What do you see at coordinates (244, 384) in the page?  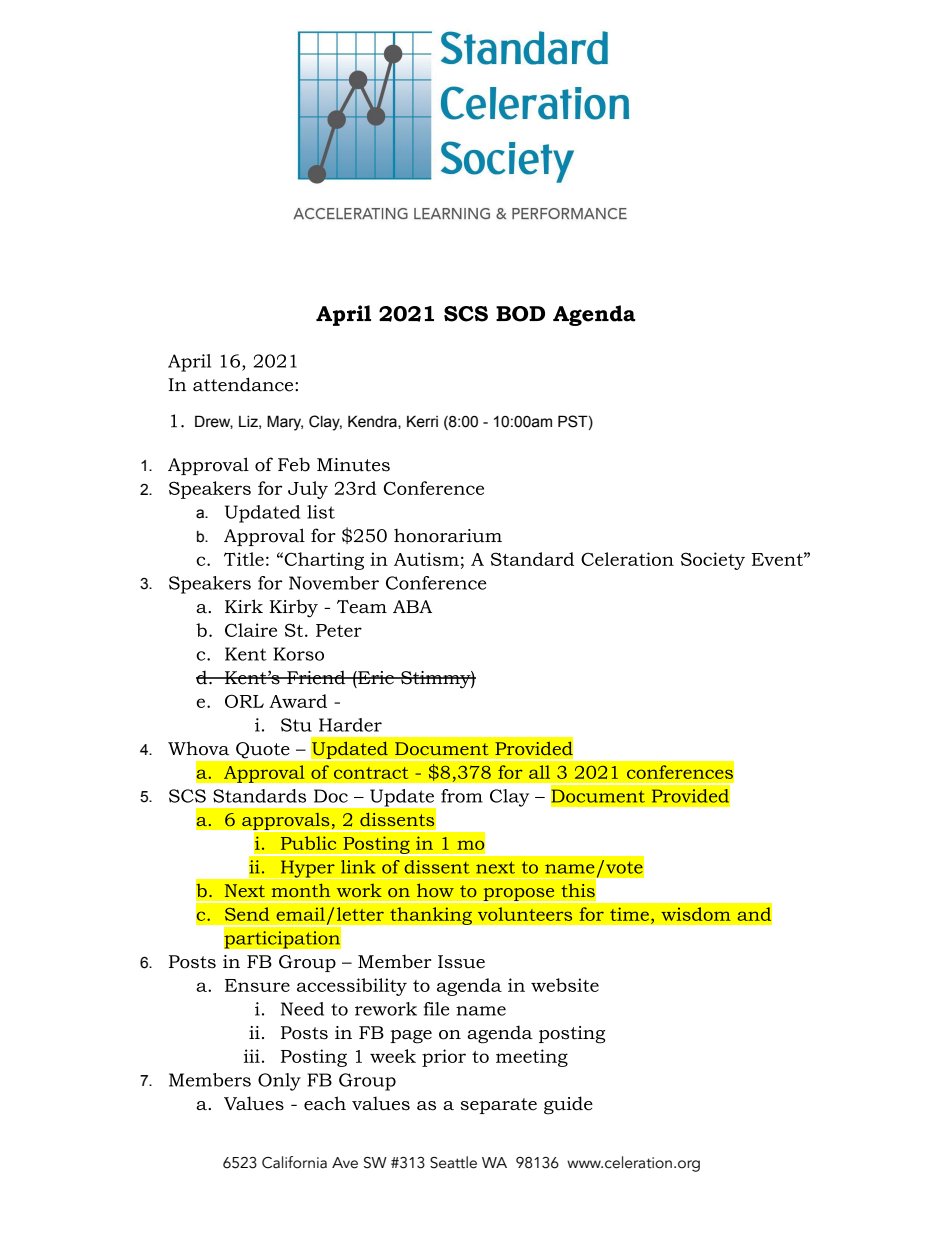 I see `attendance` at bounding box center [244, 384].
